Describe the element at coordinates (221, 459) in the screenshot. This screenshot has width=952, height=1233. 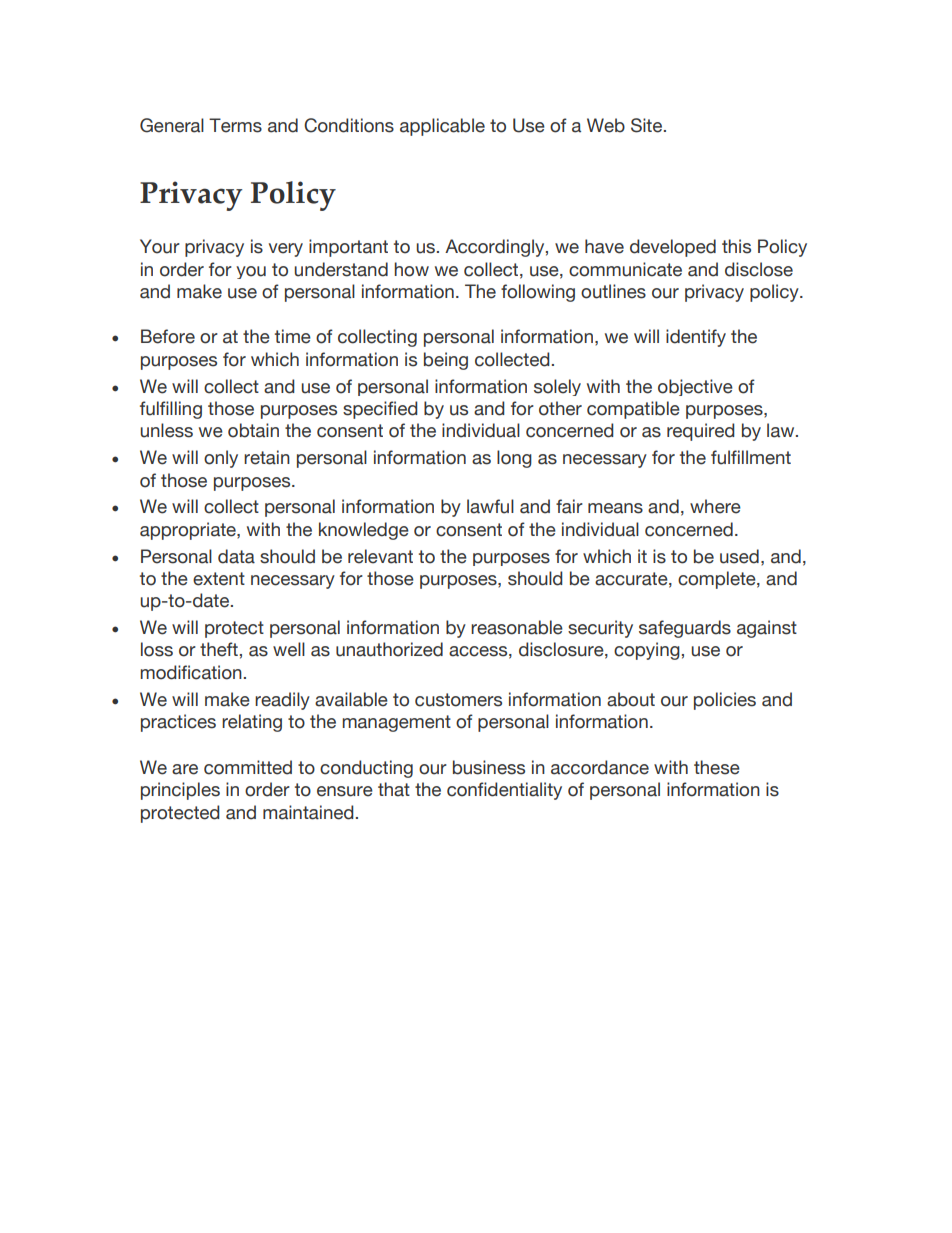
I see `only` at that location.
